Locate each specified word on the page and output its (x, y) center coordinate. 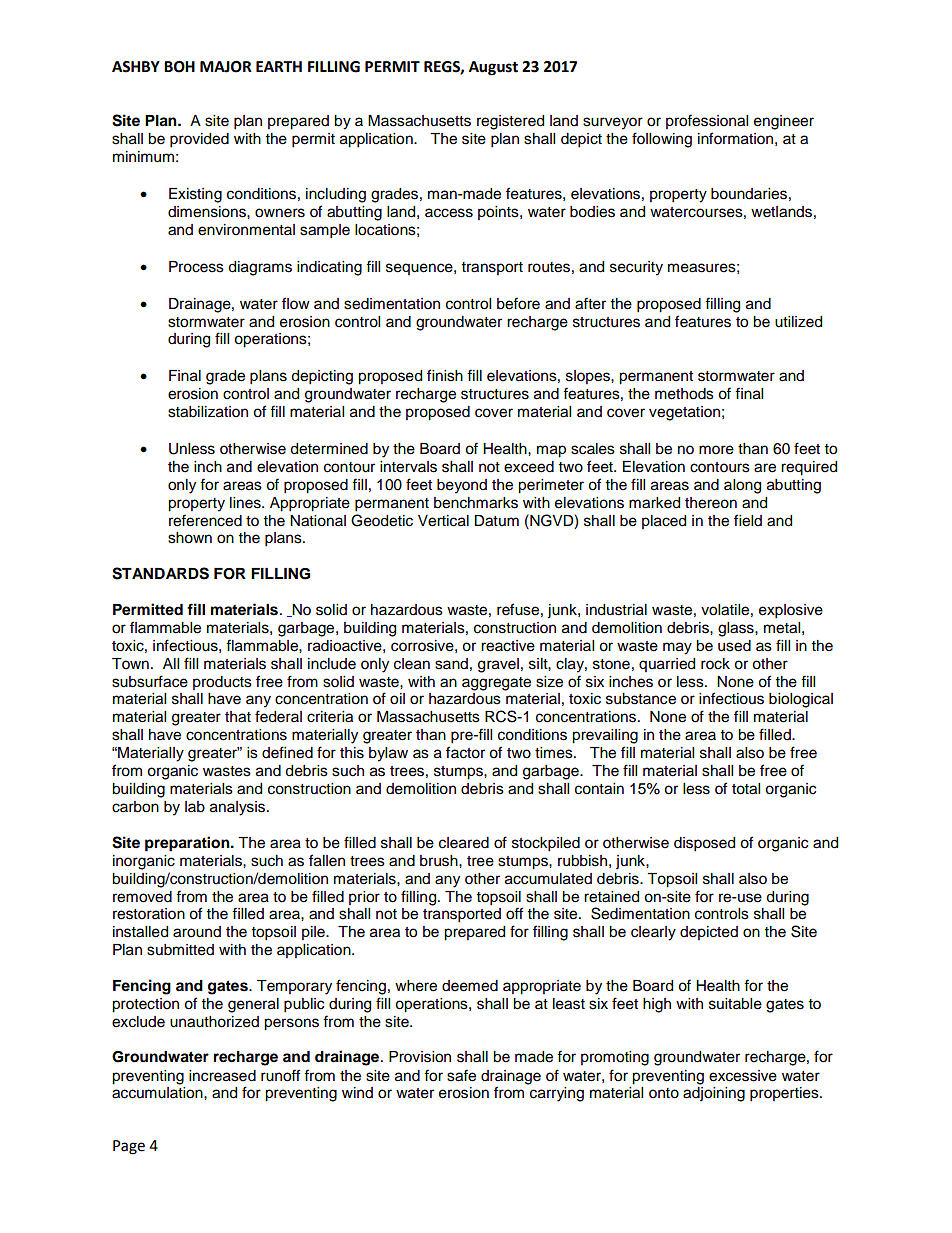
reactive (508, 646)
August (493, 68)
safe (461, 1075)
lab (195, 807)
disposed (704, 844)
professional (707, 121)
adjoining (714, 1094)
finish (445, 375)
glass (737, 629)
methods (684, 394)
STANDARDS (160, 573)
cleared (464, 843)
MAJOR (226, 67)
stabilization (208, 412)
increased (222, 1076)
